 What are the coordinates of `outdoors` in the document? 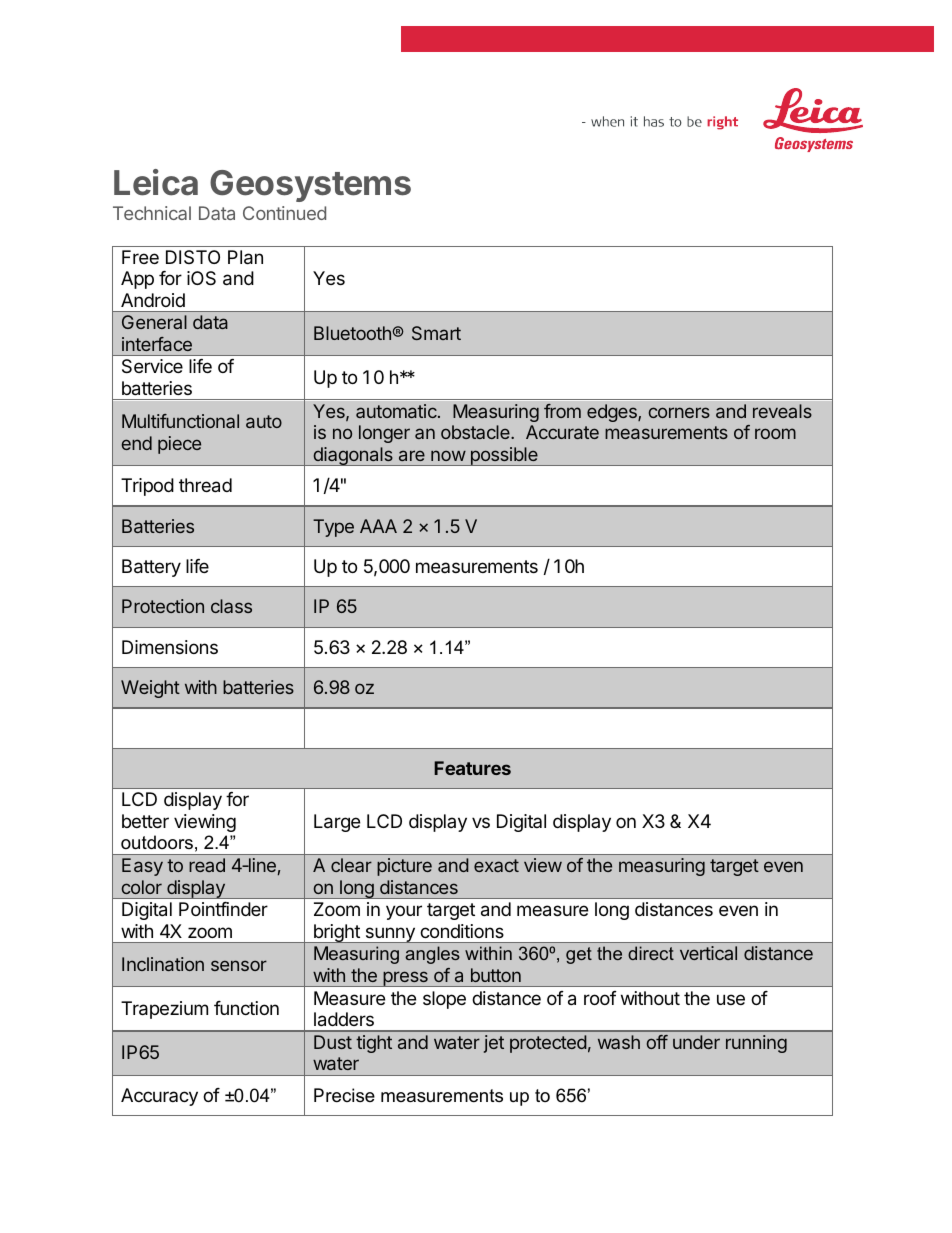 It's located at (157, 842).
